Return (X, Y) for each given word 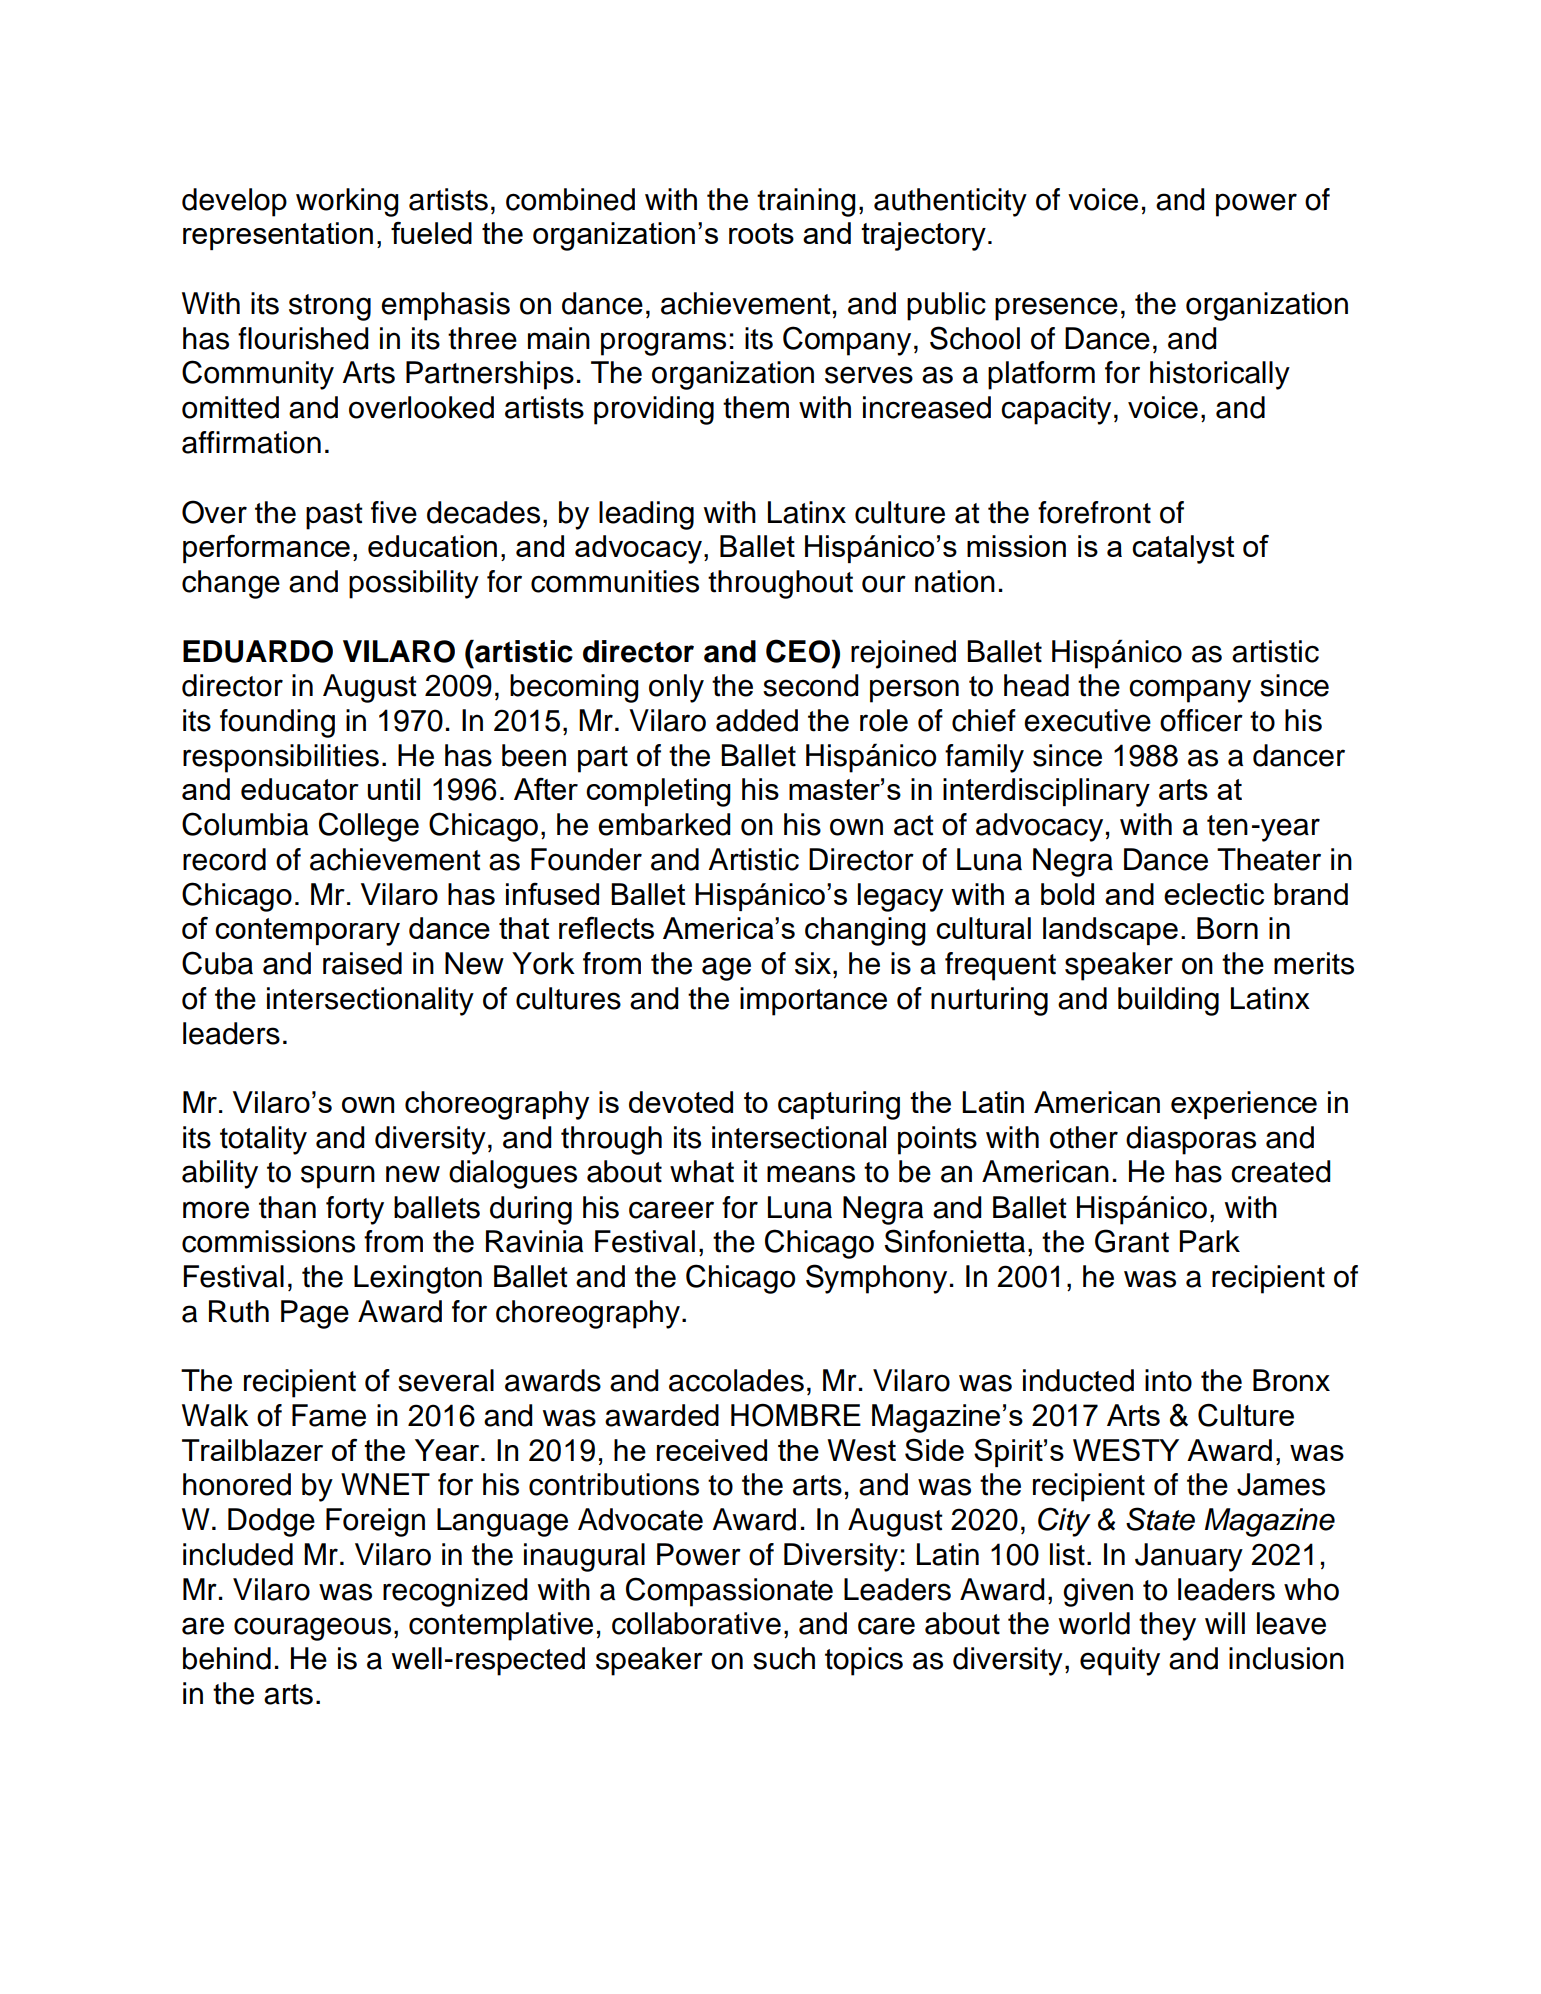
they (1167, 1626)
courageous (312, 1629)
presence (1056, 309)
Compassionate (729, 1592)
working (347, 202)
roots (761, 233)
